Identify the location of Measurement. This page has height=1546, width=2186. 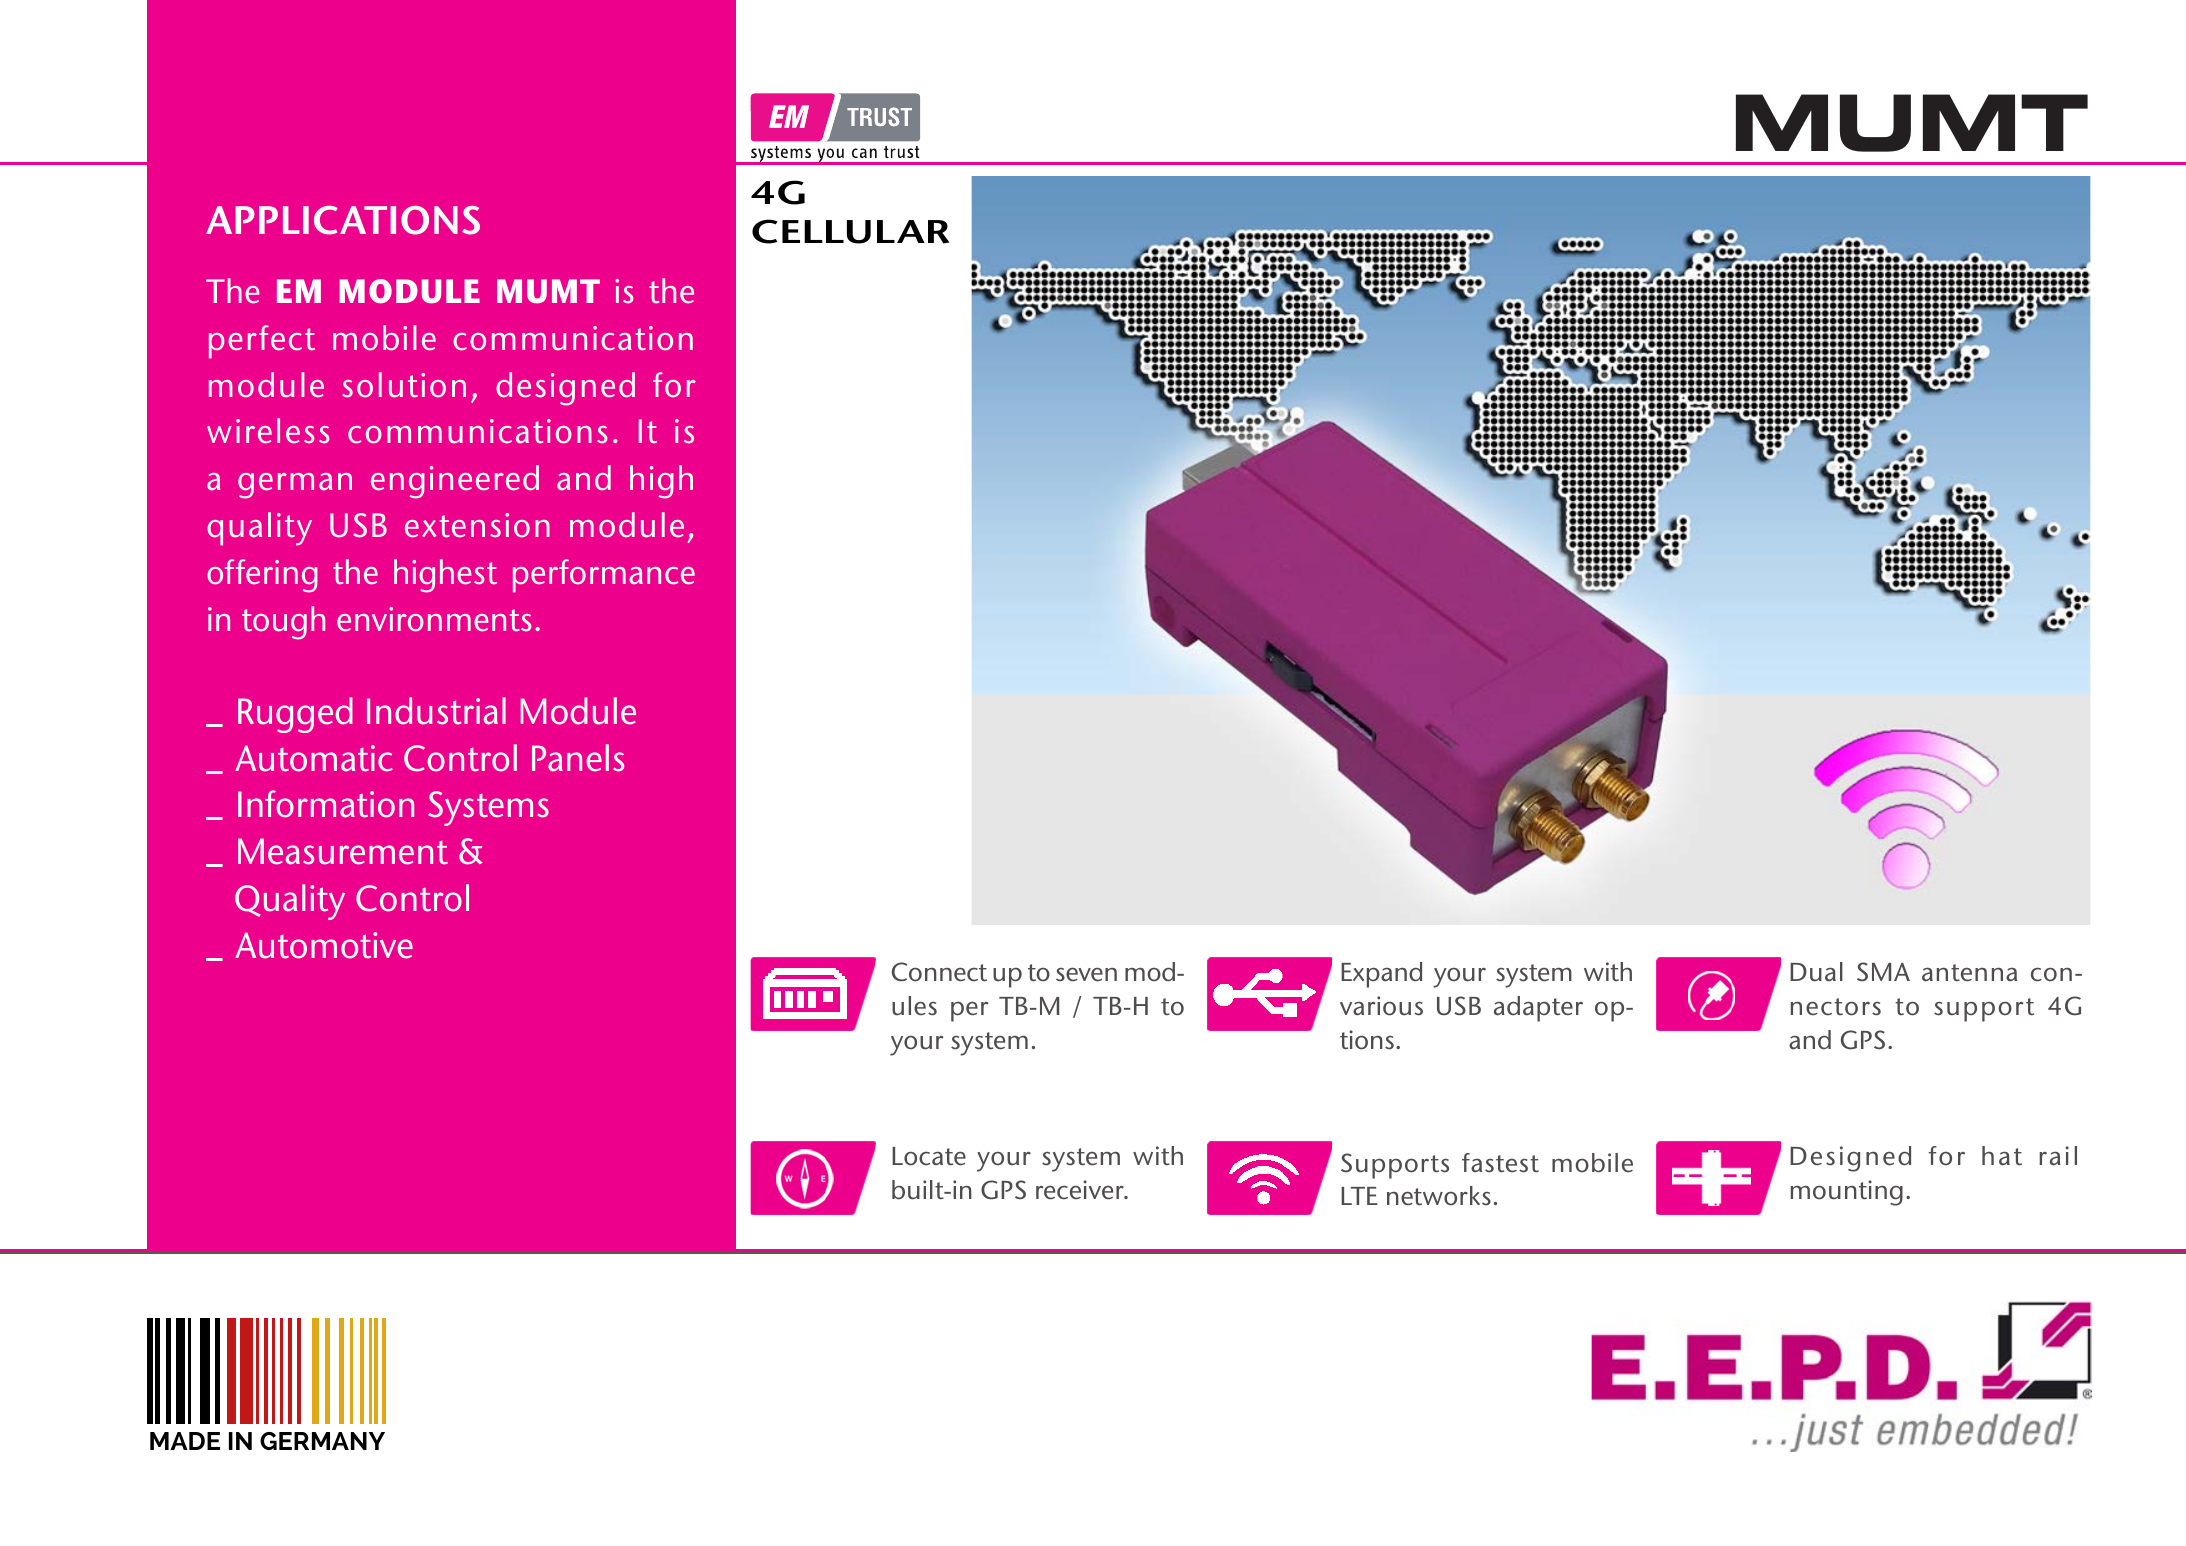
(343, 851).
